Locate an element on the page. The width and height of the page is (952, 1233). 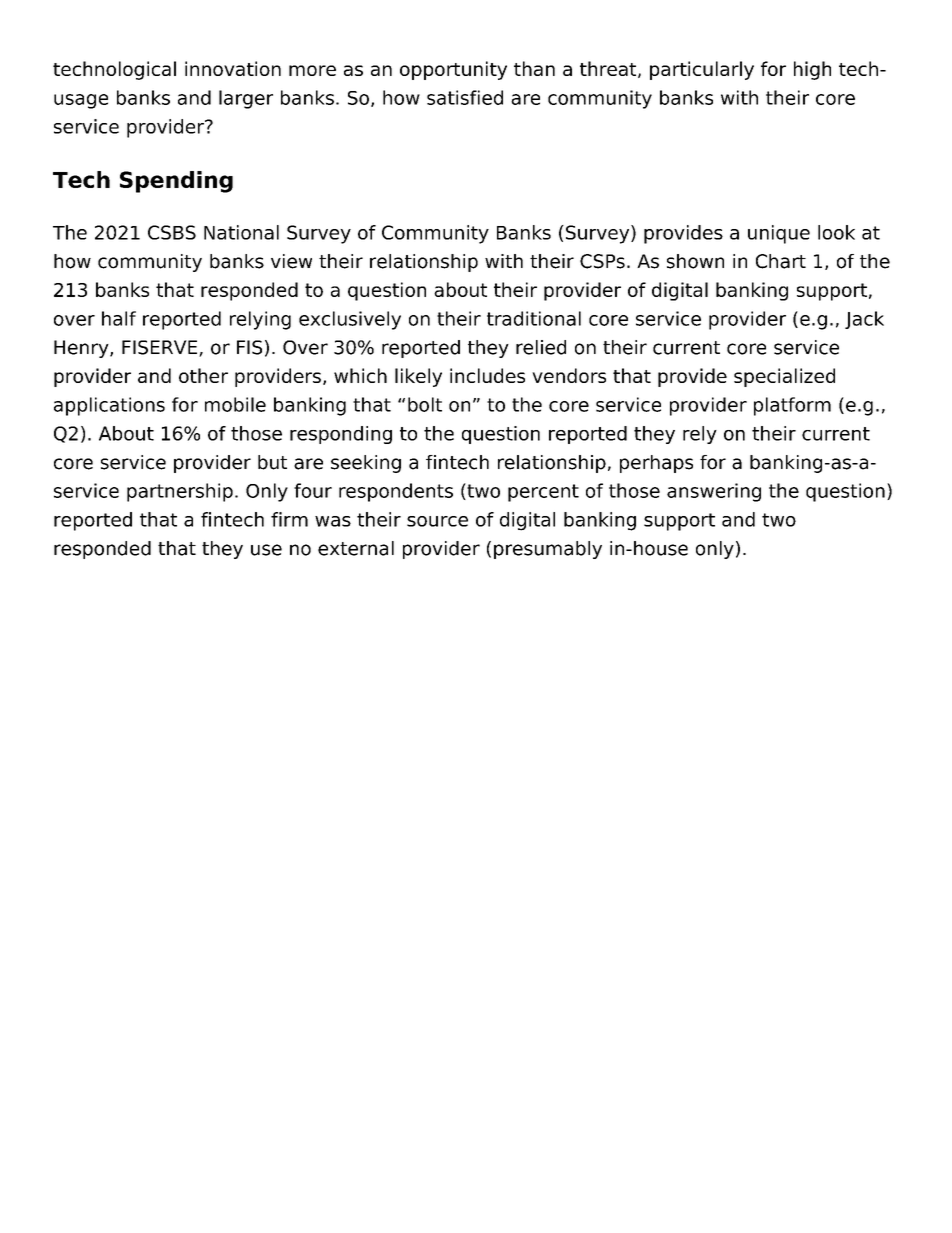
view is located at coordinates (291, 261).
